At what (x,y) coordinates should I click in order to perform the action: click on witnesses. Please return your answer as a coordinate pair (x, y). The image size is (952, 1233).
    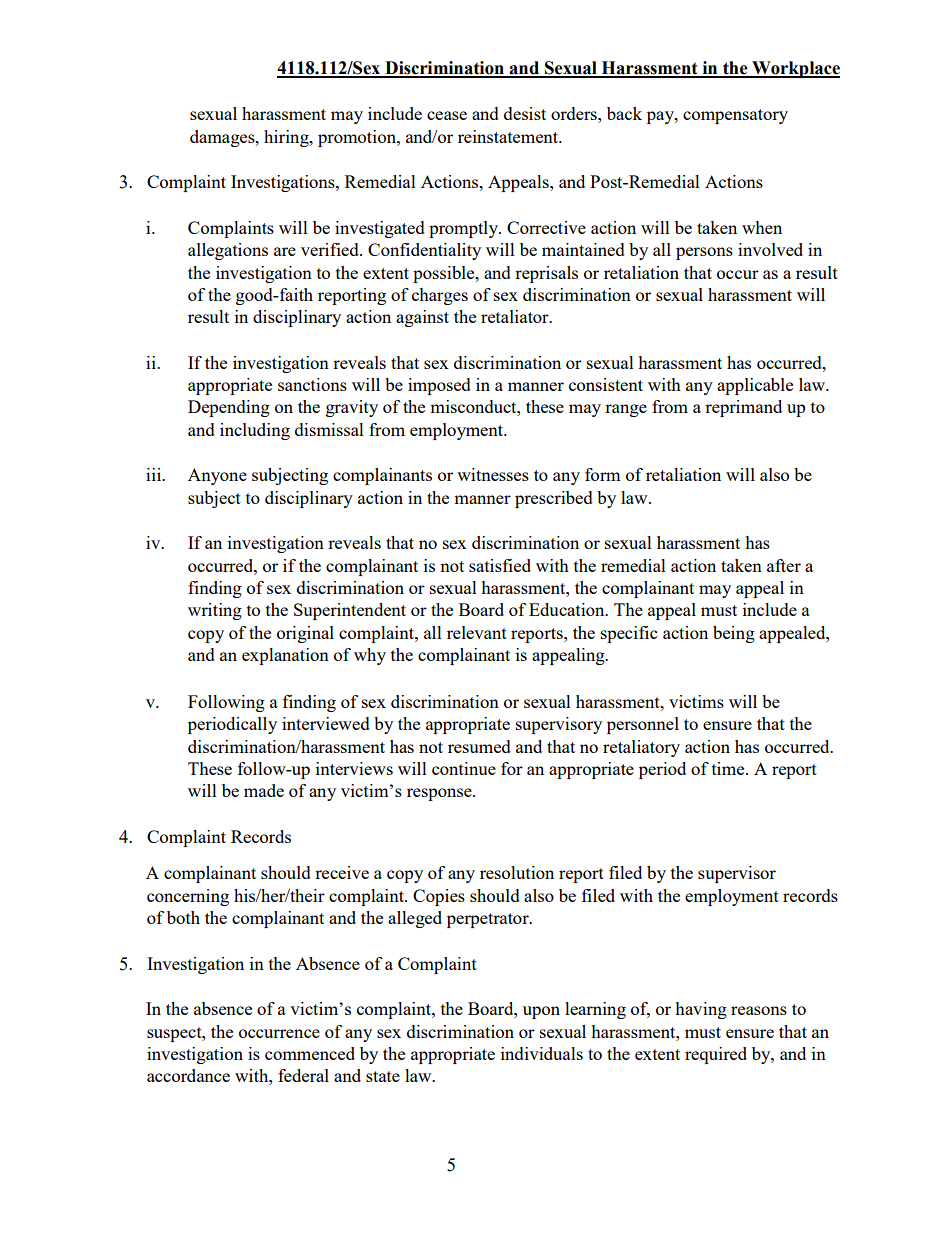
    Looking at the image, I should click on (493, 474).
